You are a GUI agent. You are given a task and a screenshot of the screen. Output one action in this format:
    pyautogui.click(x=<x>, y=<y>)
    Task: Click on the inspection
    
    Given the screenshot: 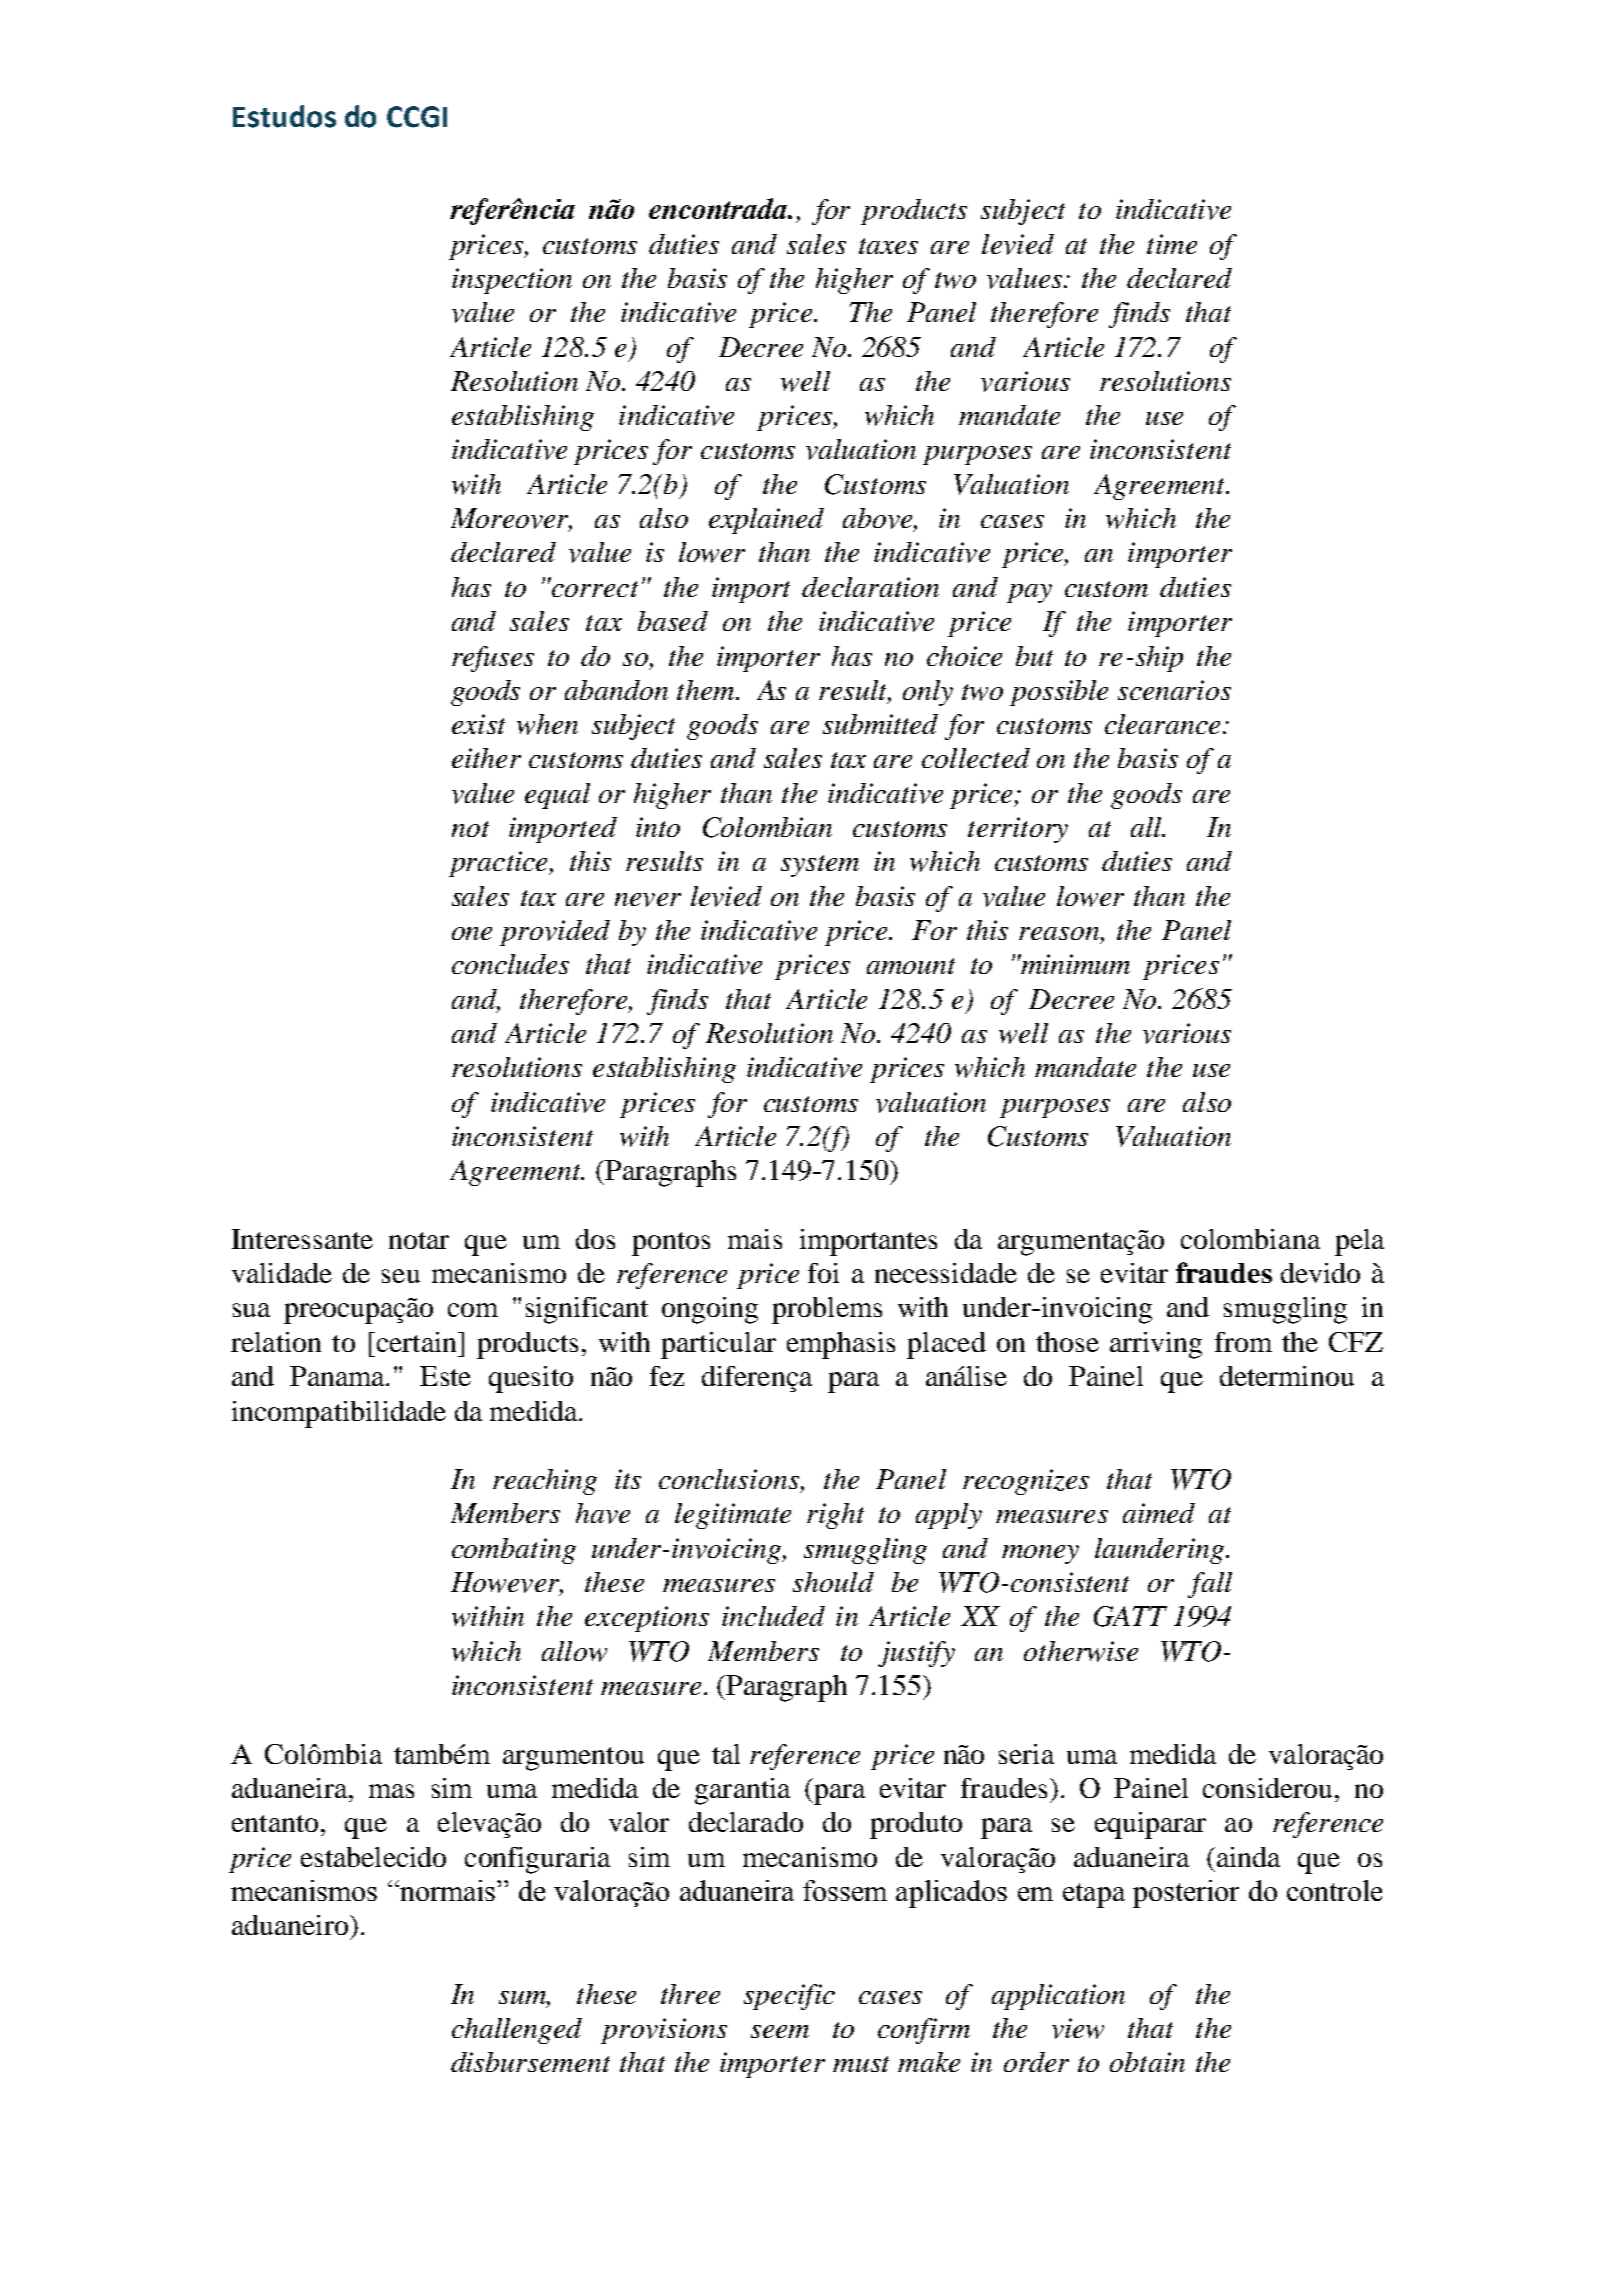 What is the action you would take?
    pyautogui.click(x=512, y=281)
